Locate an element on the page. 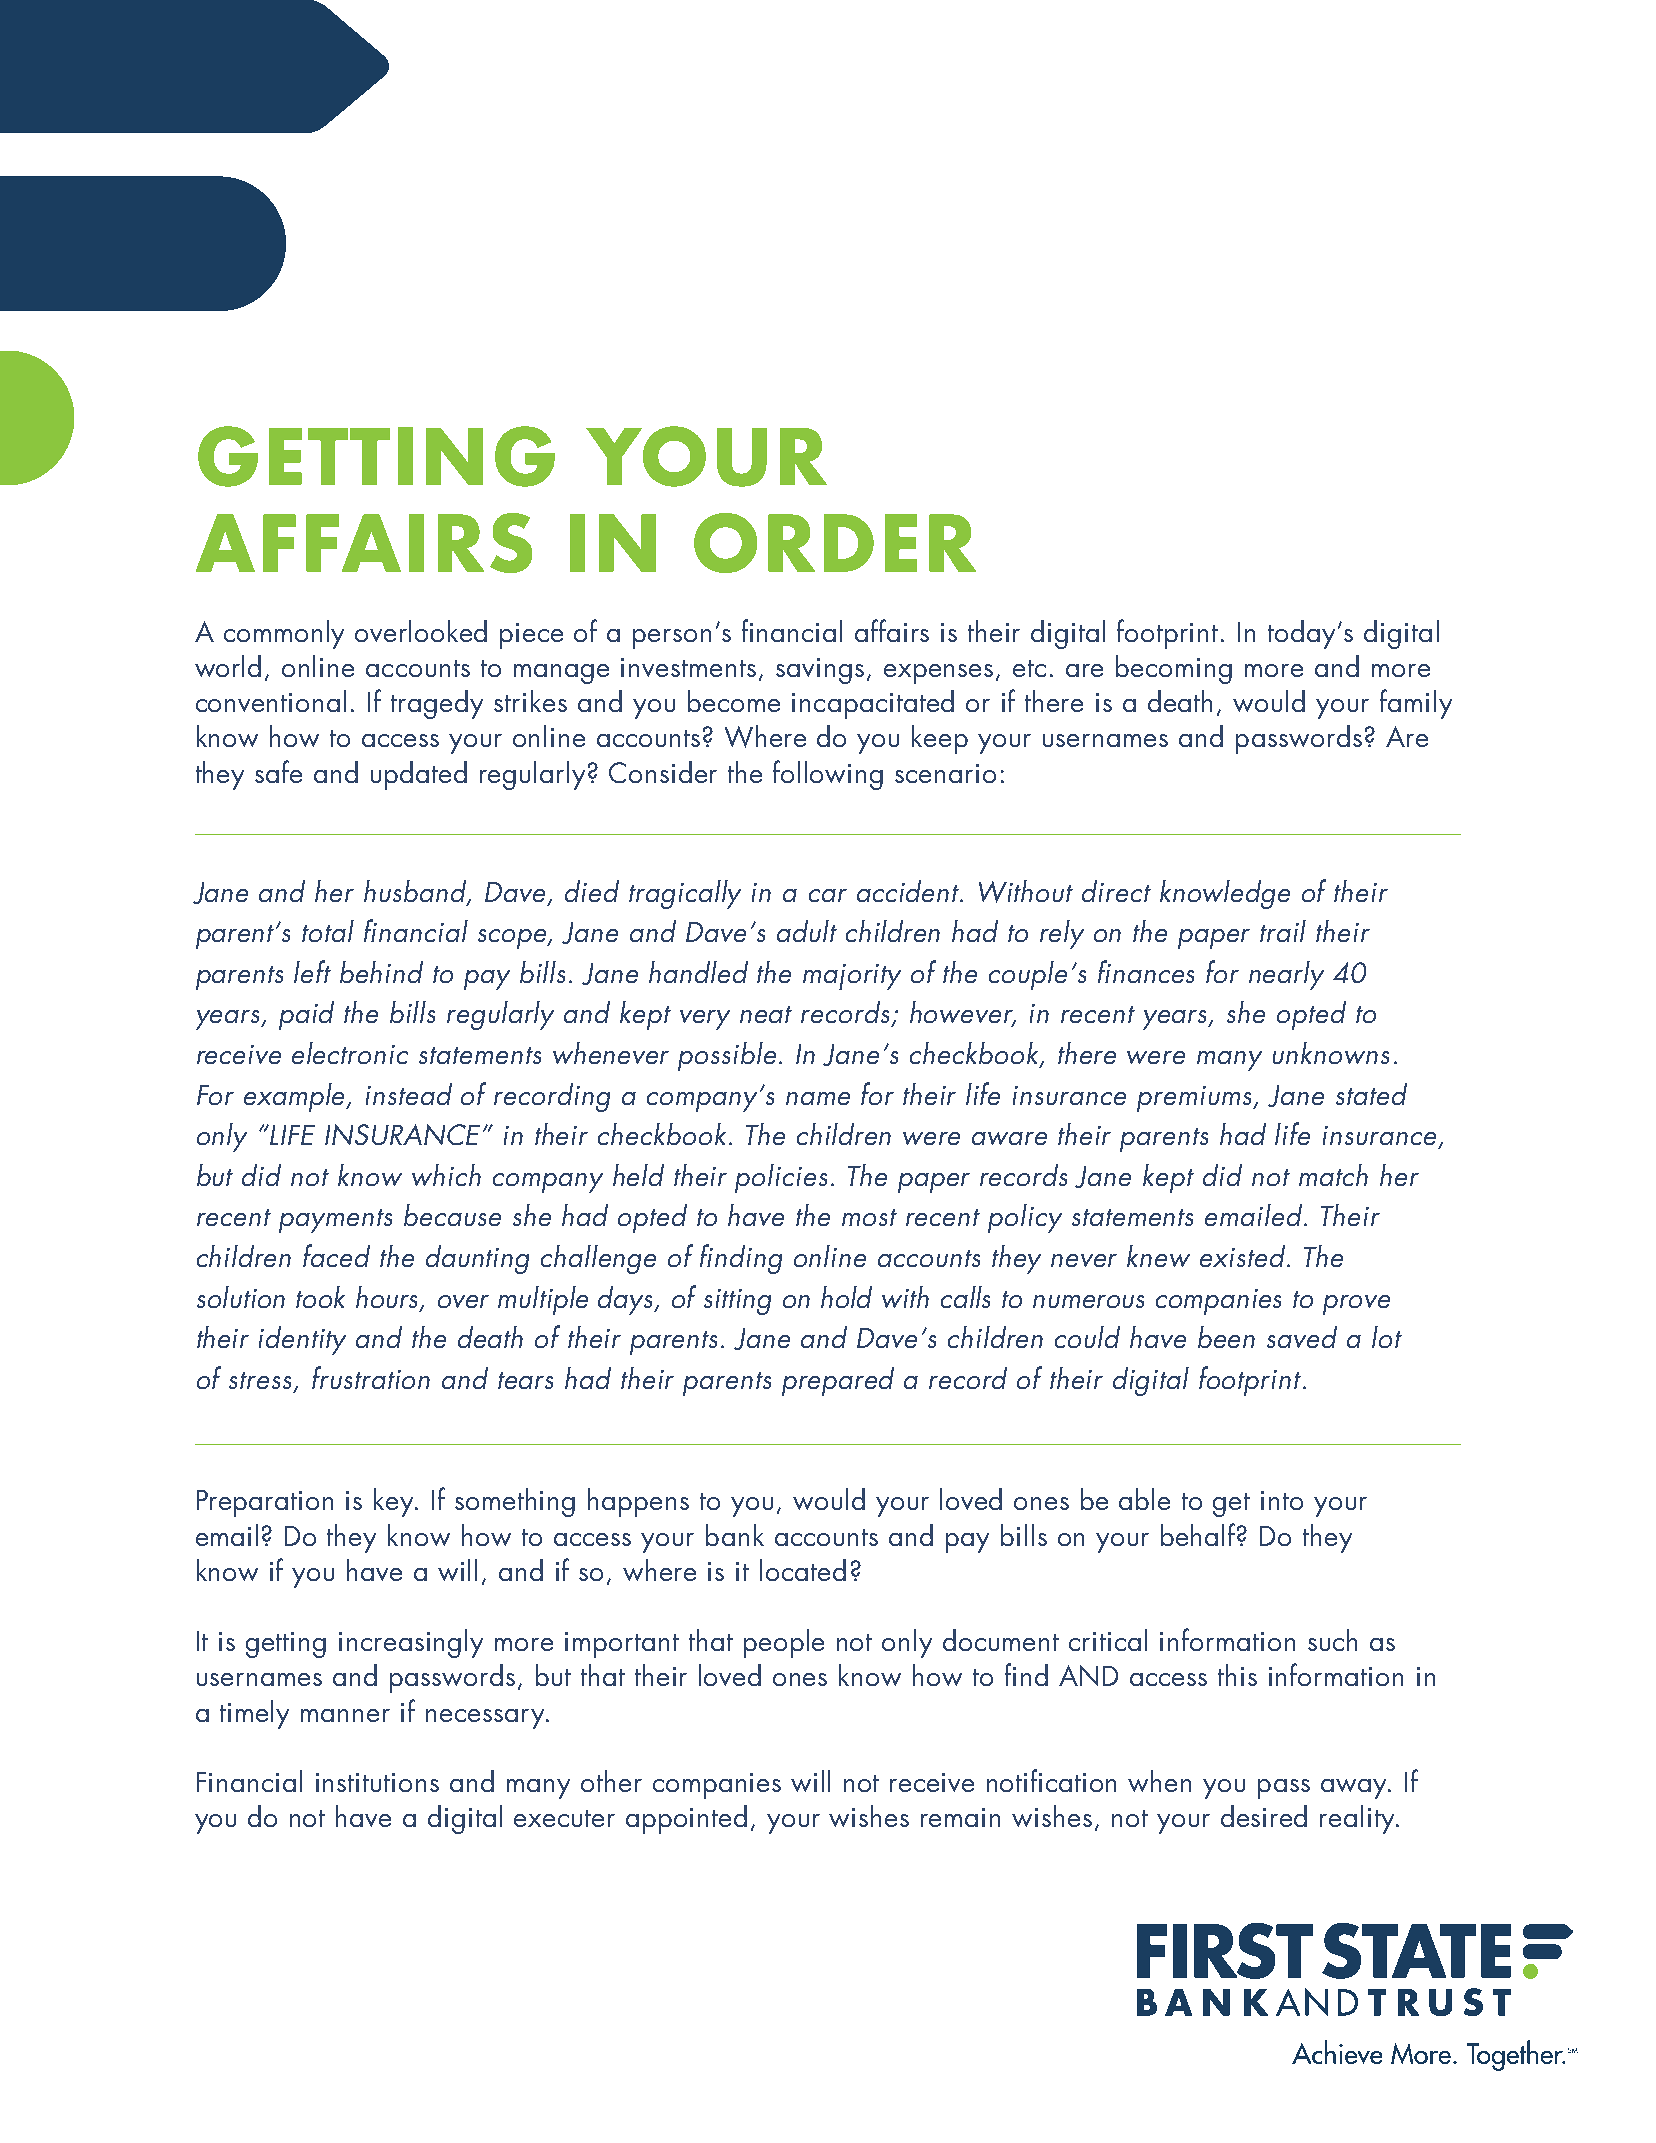 Image resolution: width=1656 pixels, height=2143 pixels. located is located at coordinates (803, 1570).
